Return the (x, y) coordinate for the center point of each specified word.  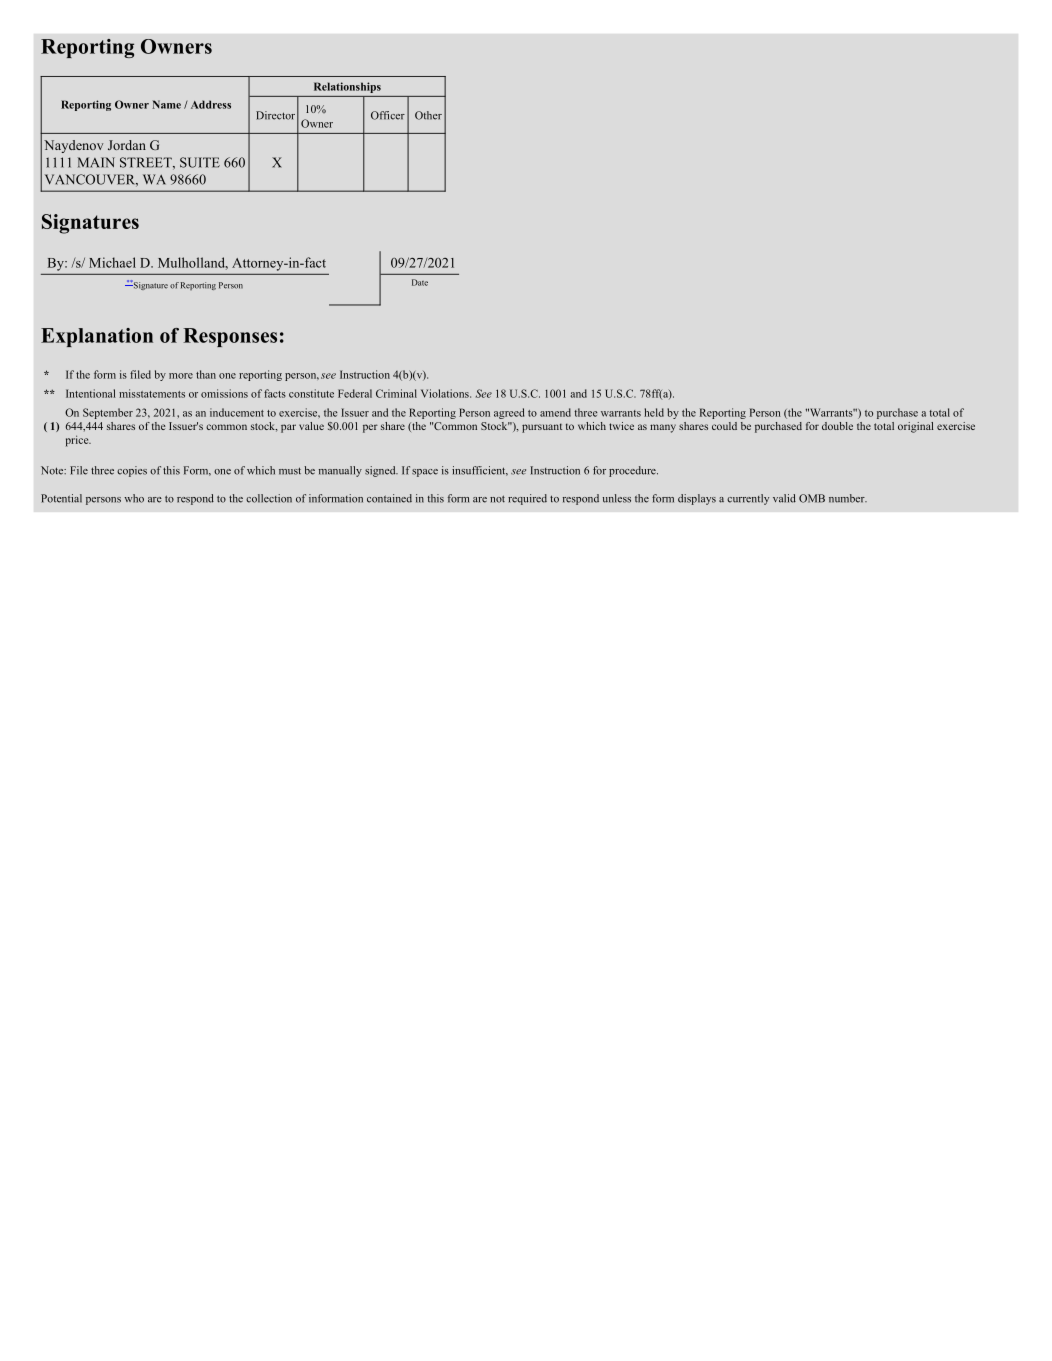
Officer (388, 115)
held (654, 412)
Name (166, 104)
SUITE (200, 162)
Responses (230, 337)
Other (428, 115)
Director (275, 115)
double (837, 426)
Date (420, 282)
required (527, 499)
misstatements (152, 393)
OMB (812, 498)
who (134, 498)
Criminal (396, 393)
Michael (112, 262)
